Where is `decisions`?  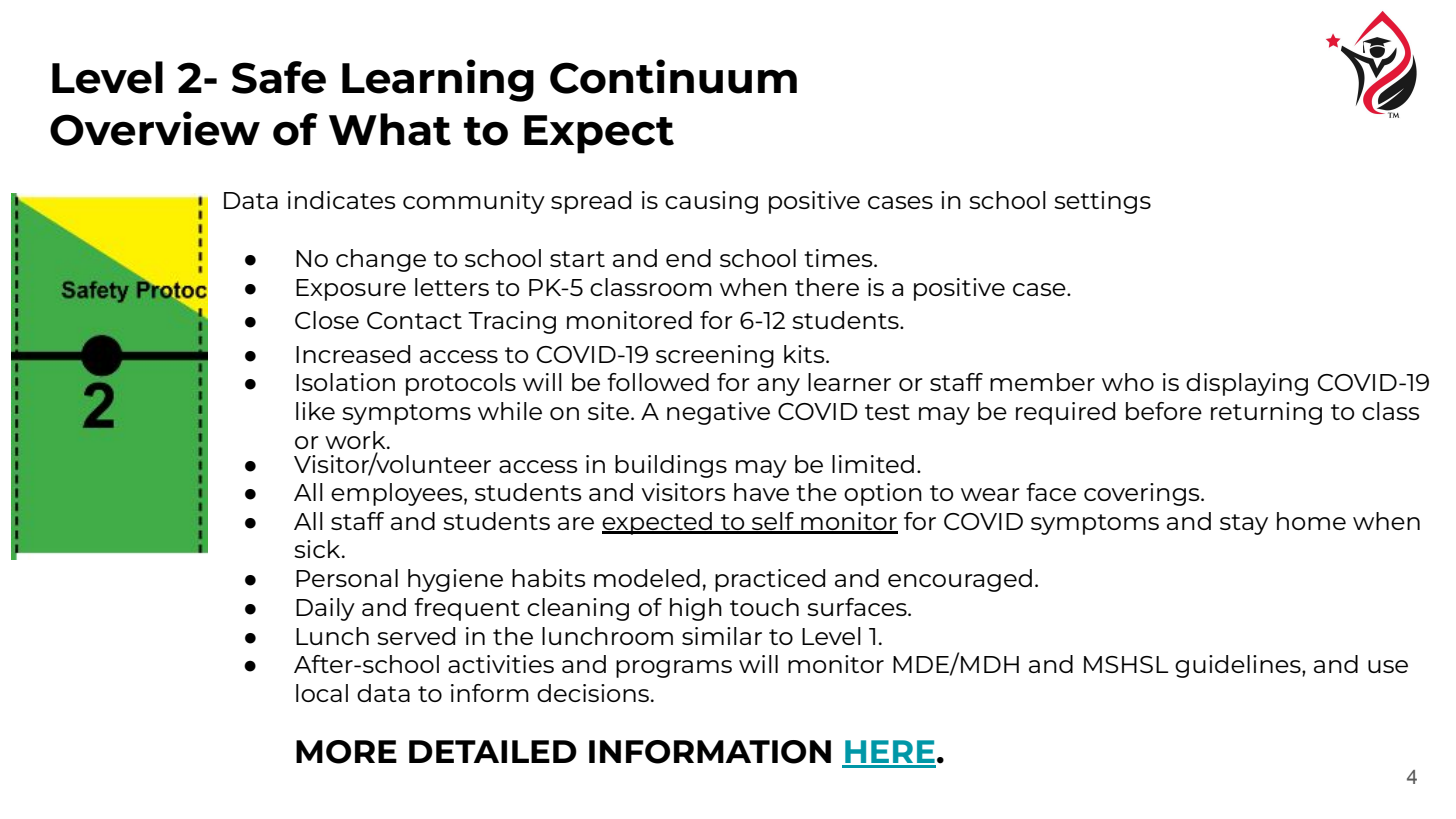
decisions is located at coordinates (593, 693).
